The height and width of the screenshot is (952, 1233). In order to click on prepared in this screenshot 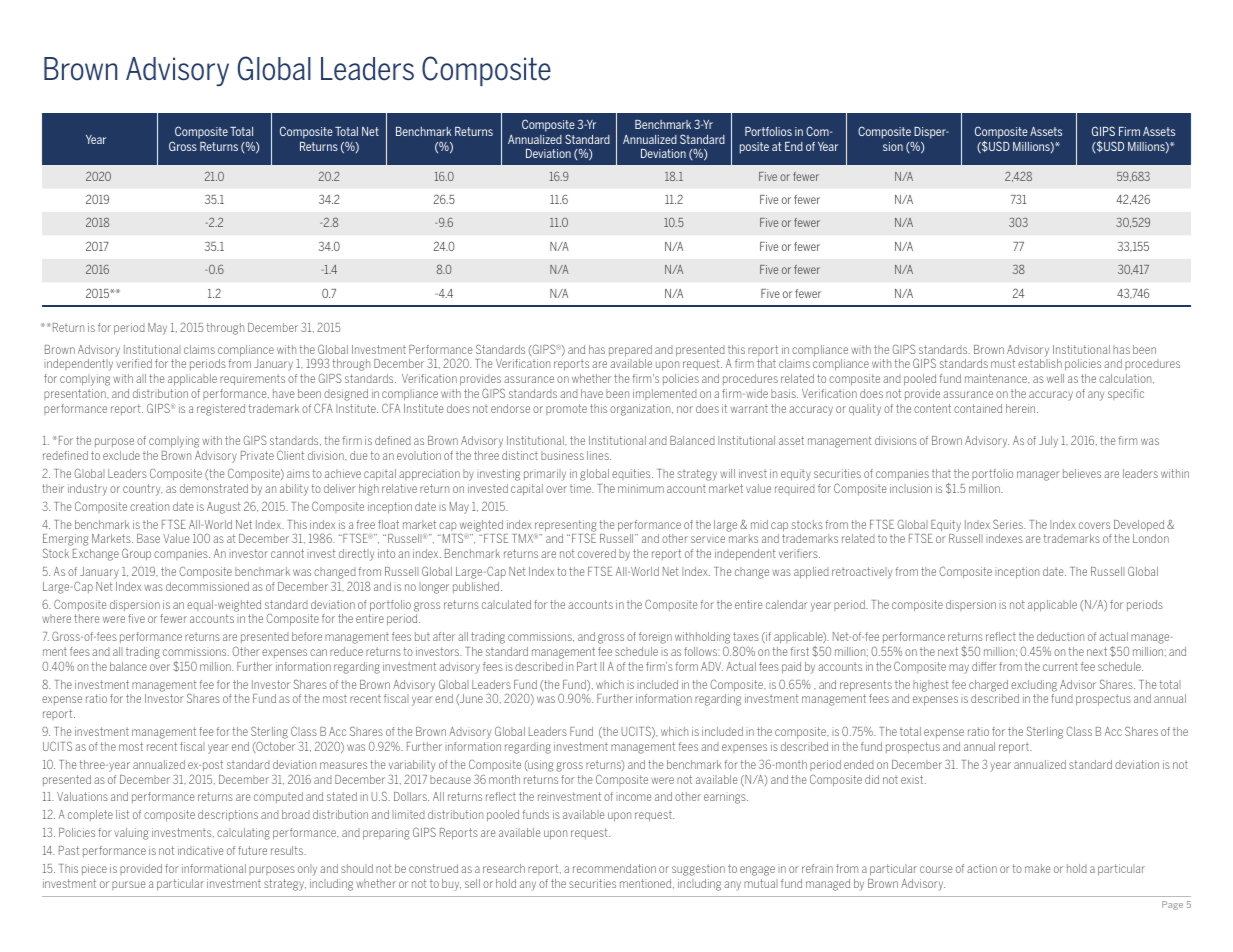, I will do `click(630, 351)`.
